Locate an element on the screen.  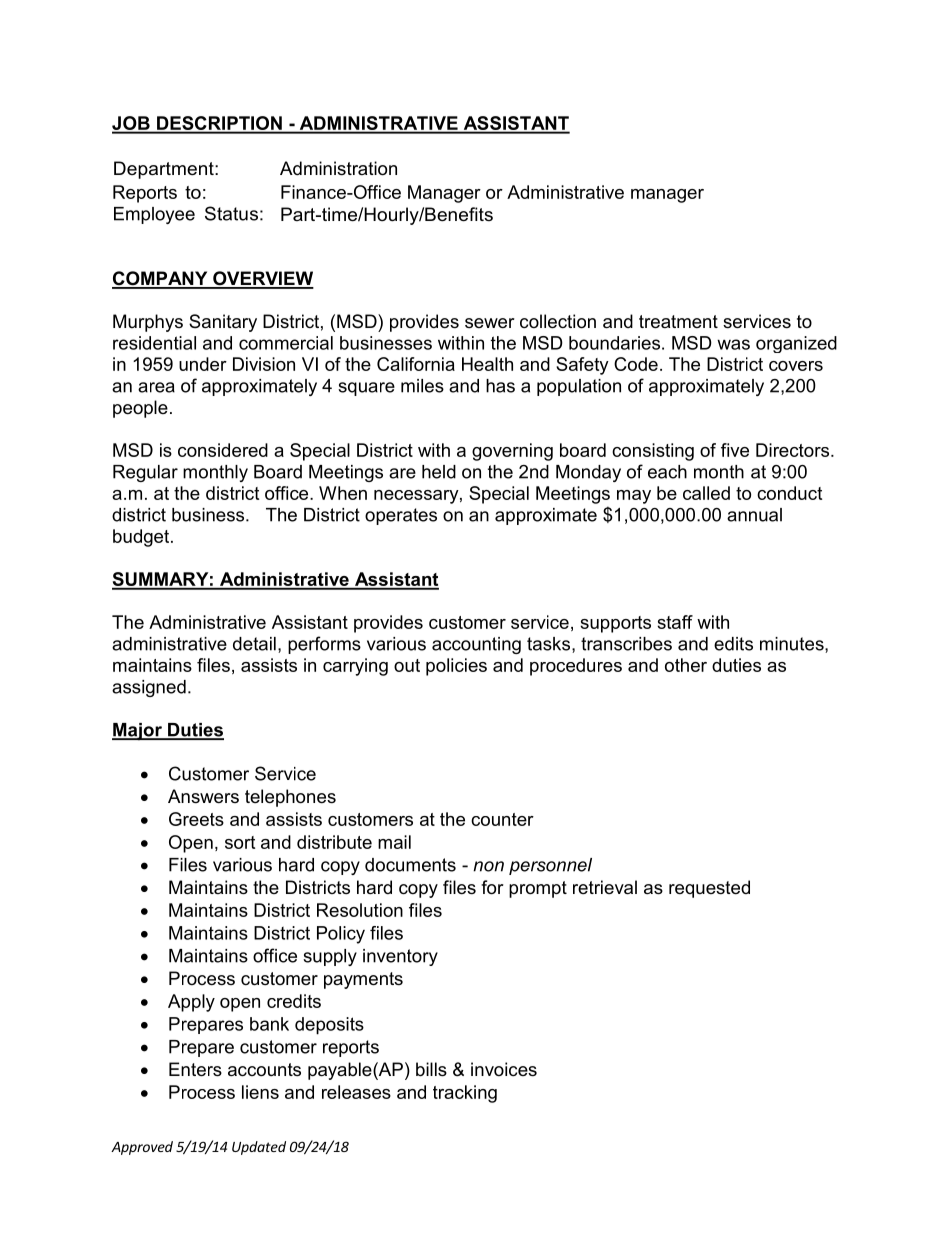
invoices is located at coordinates (504, 1069).
